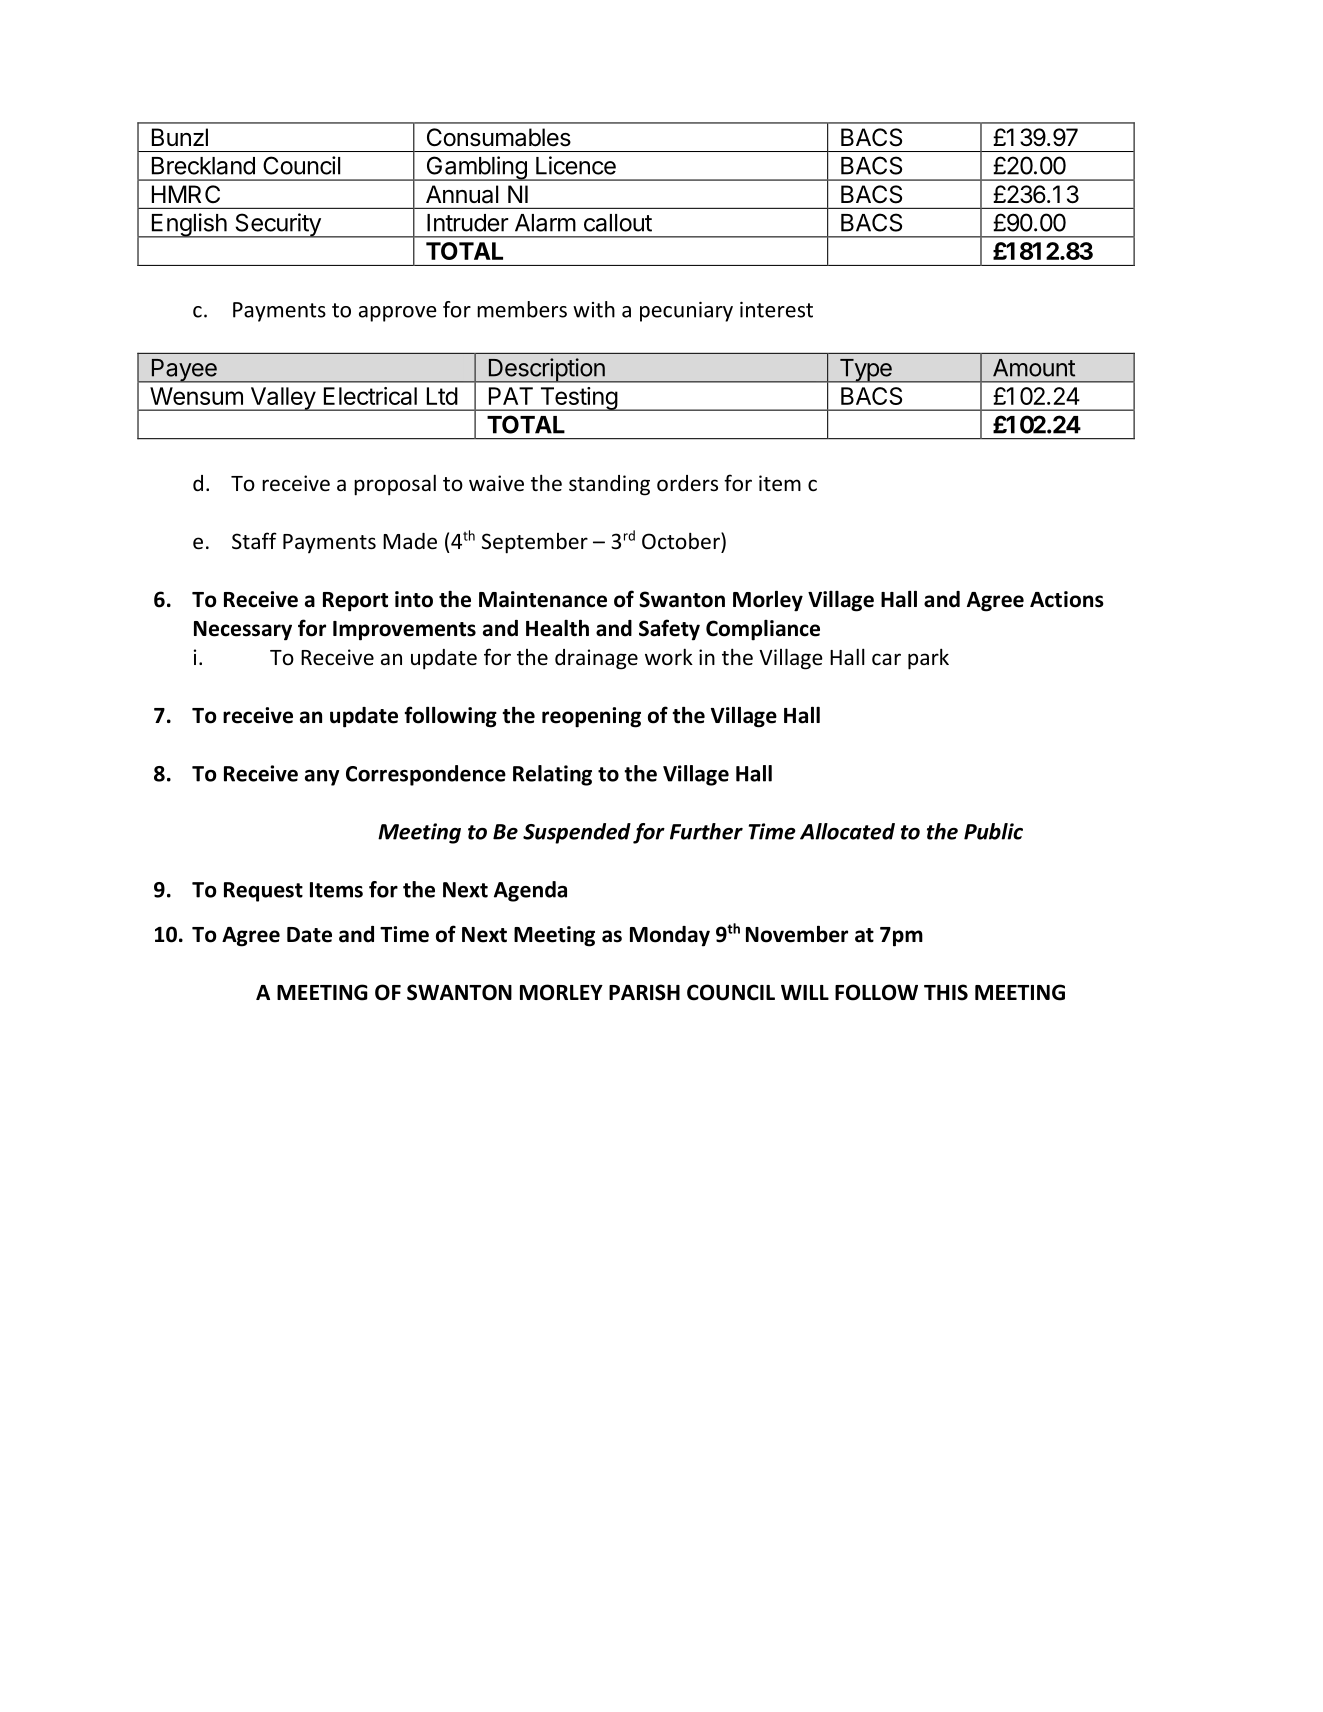  What do you see at coordinates (254, 541) in the screenshot?
I see `Staff` at bounding box center [254, 541].
